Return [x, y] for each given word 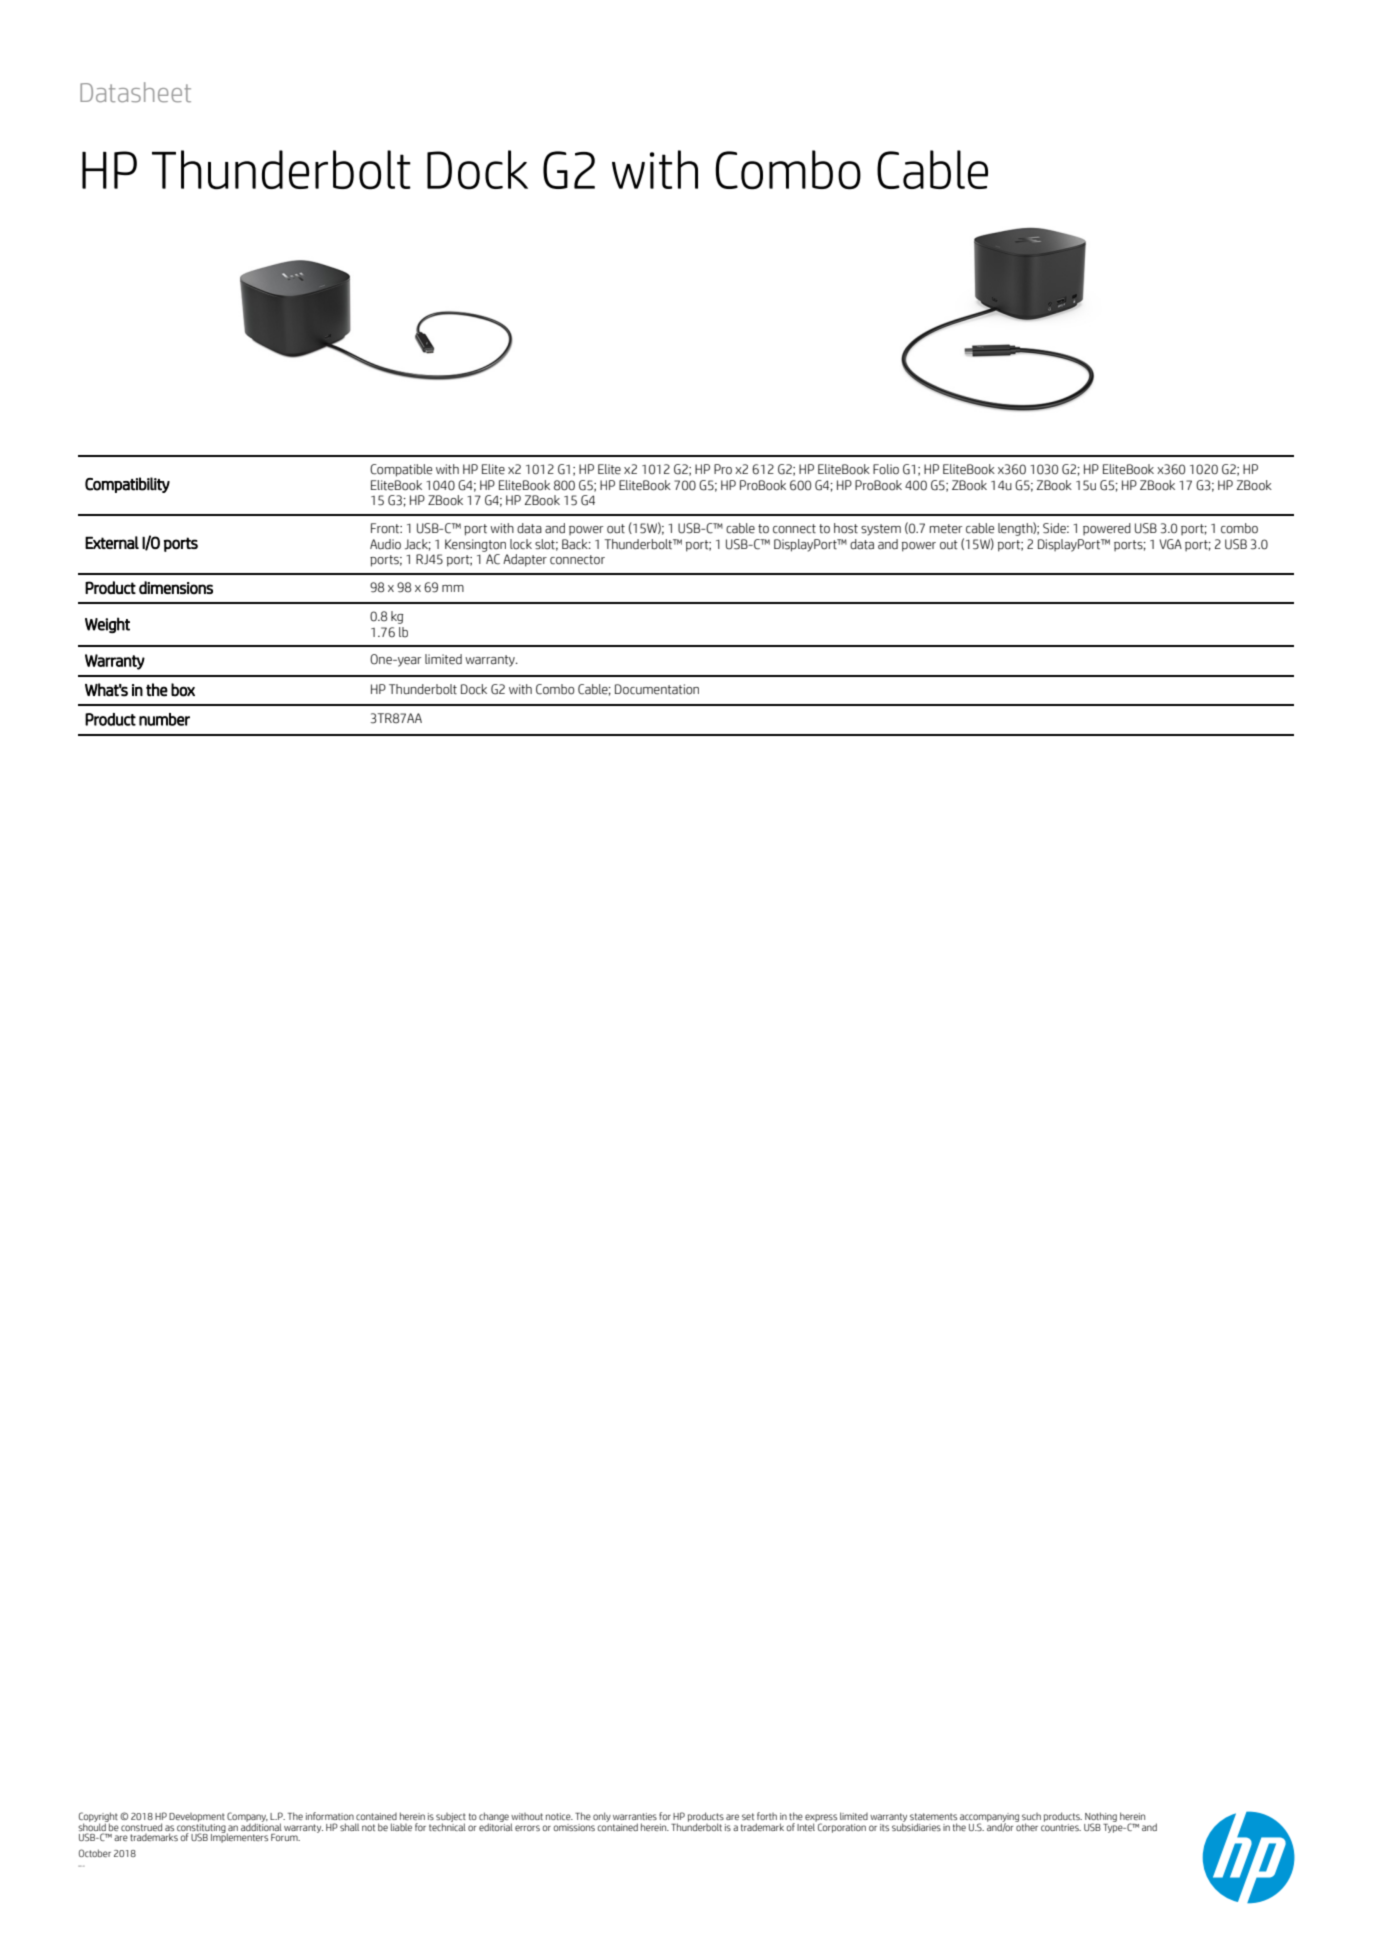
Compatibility [127, 485]
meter [946, 529]
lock [521, 544]
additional [261, 1826]
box [183, 690]
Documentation [657, 689]
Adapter [525, 560]
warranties [635, 1816]
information [330, 1816]
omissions [574, 1827]
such [1031, 1816]
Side [1055, 528]
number [164, 719]
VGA [1170, 544]
